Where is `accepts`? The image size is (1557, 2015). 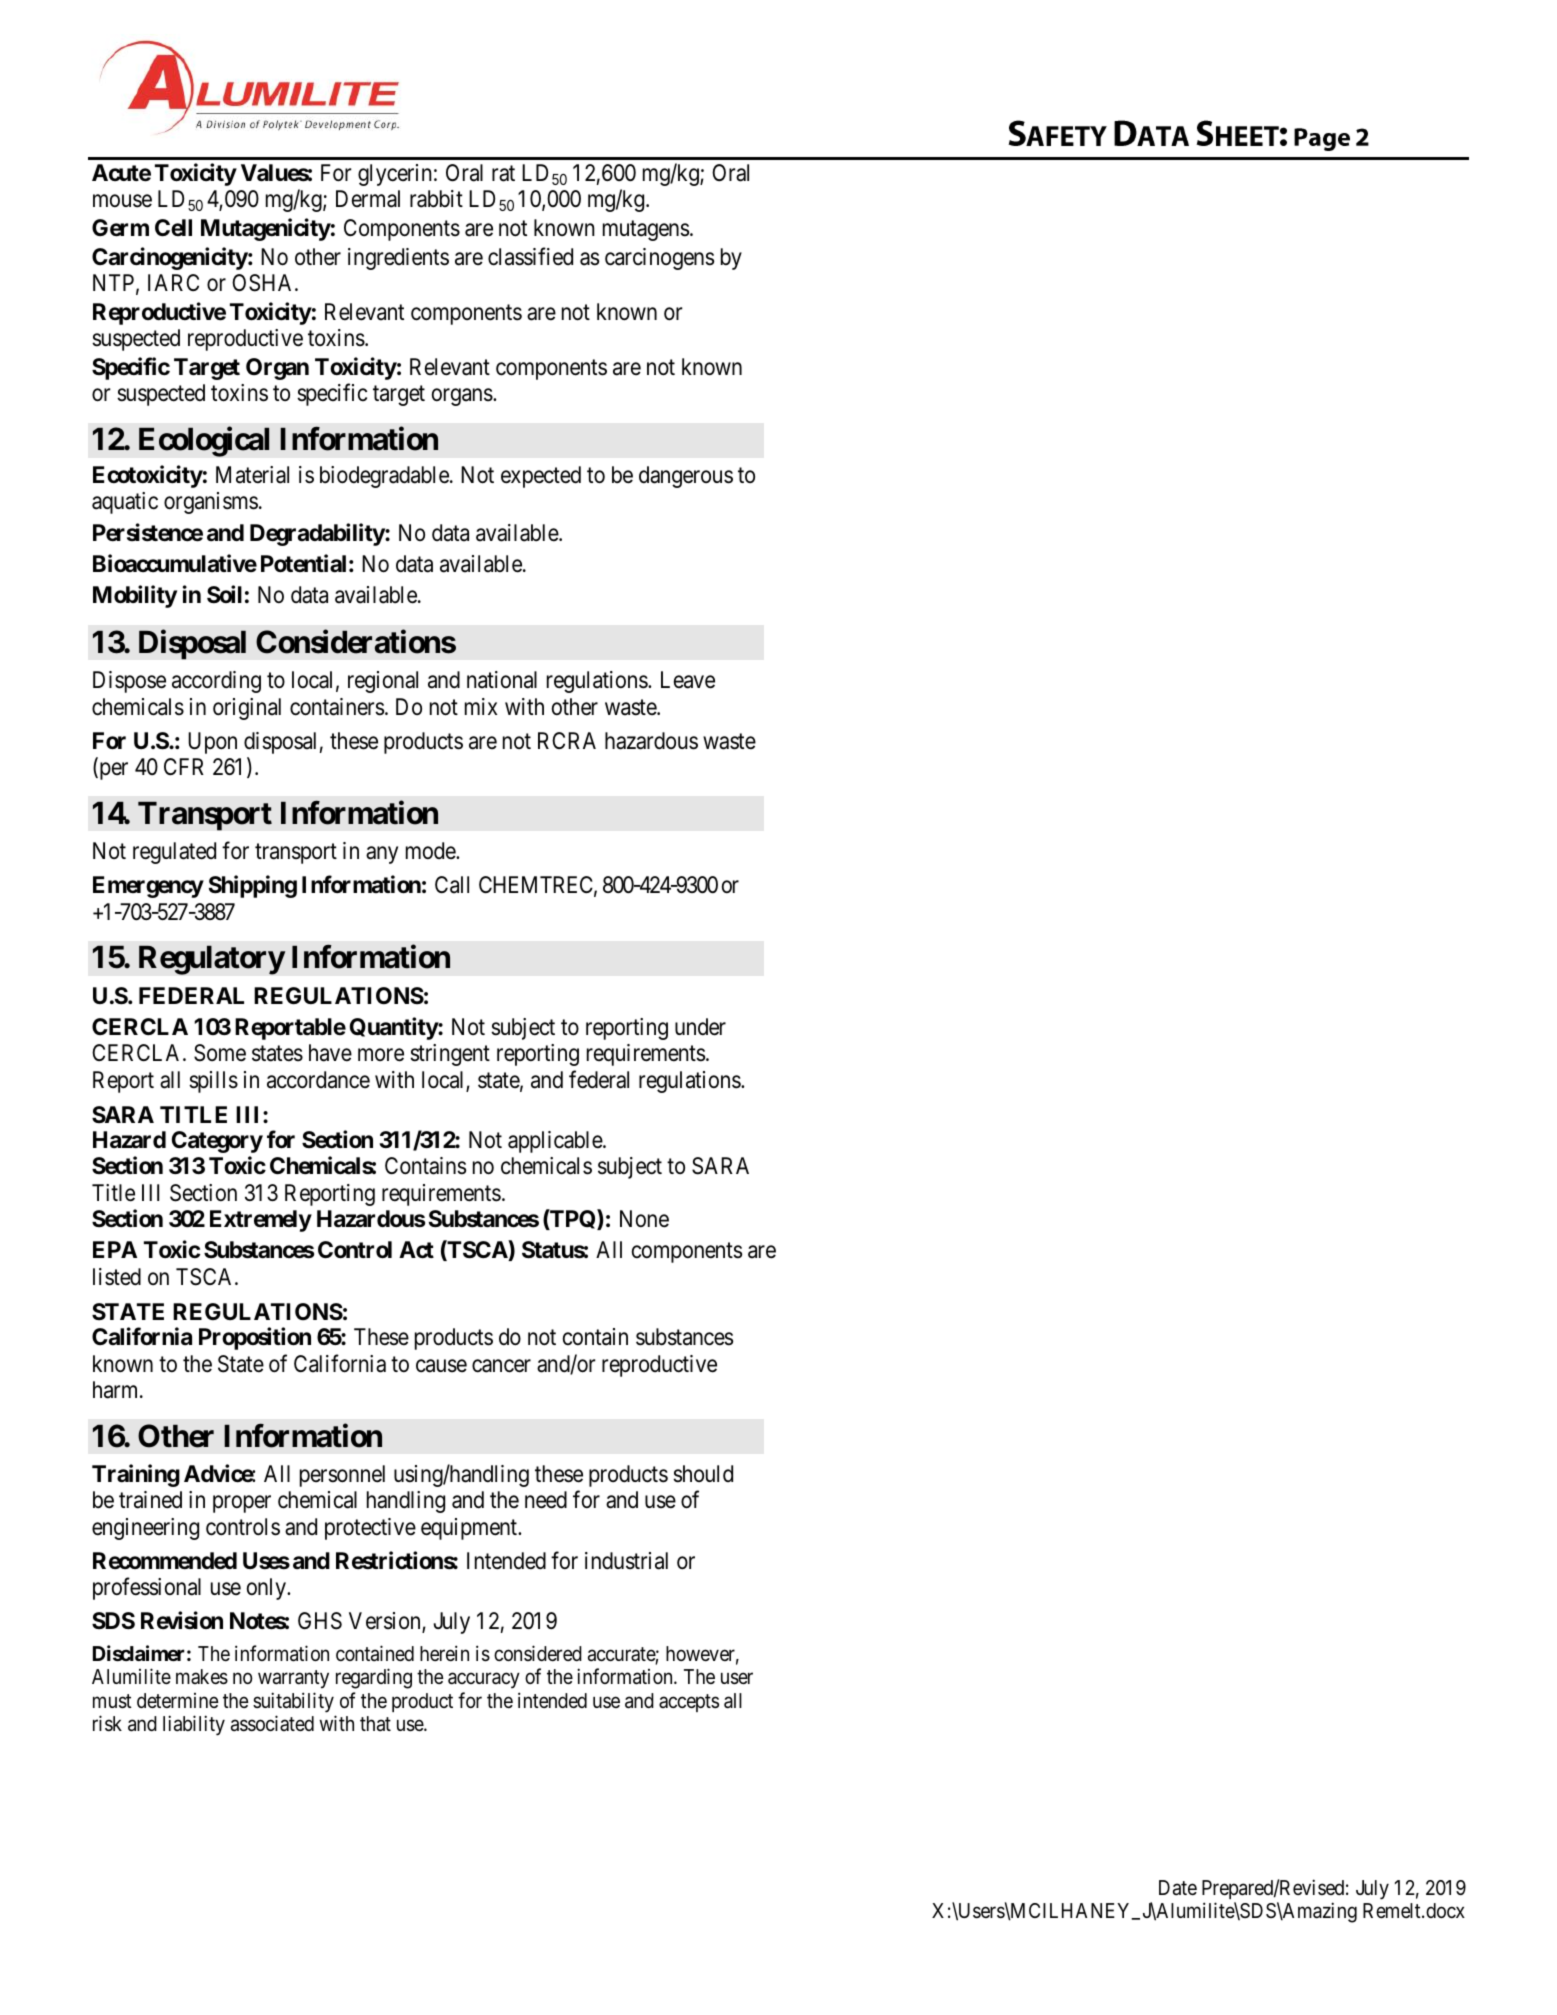 accepts is located at coordinates (689, 1703).
